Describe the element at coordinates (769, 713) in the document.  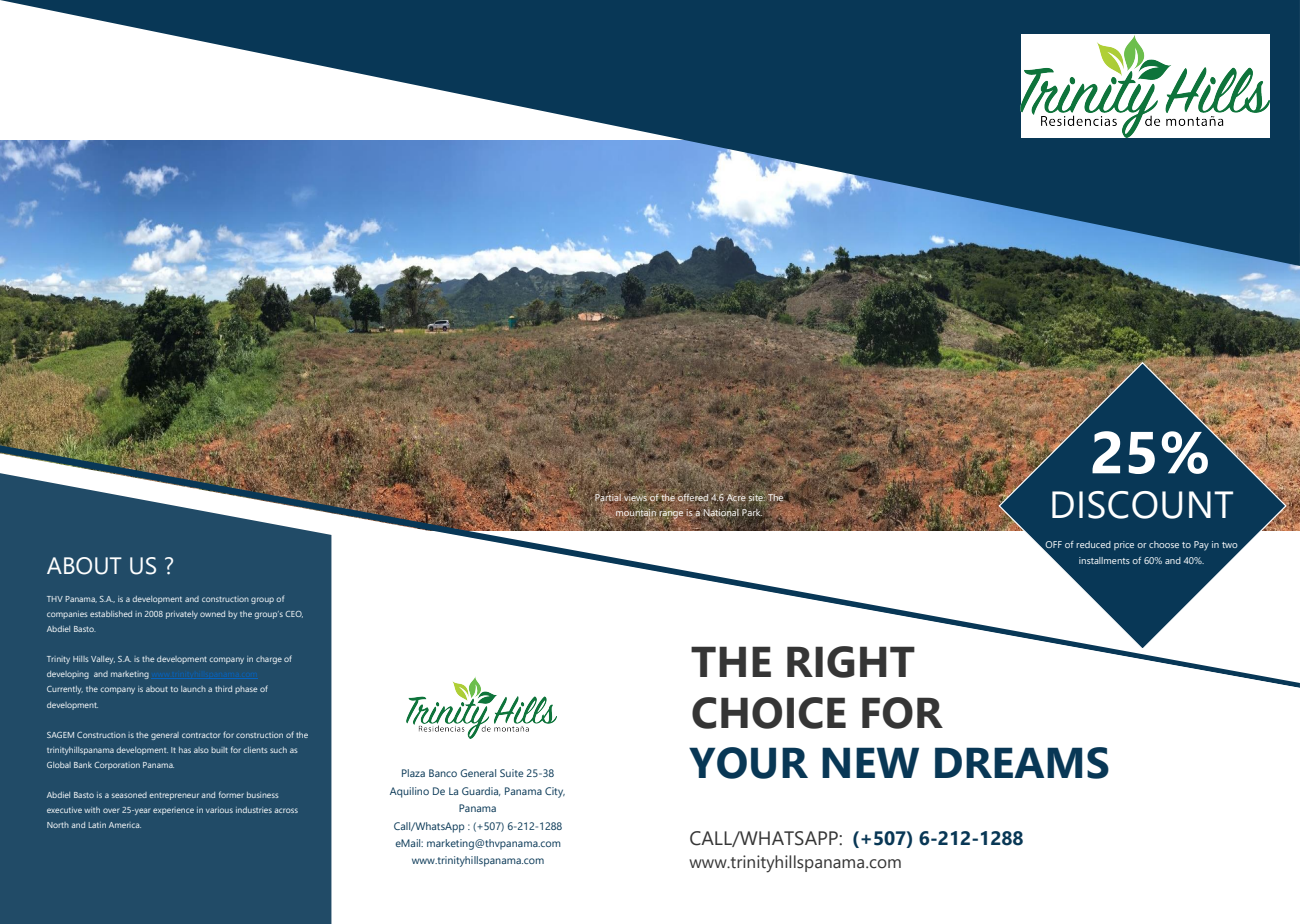
I see `CHOICE` at that location.
